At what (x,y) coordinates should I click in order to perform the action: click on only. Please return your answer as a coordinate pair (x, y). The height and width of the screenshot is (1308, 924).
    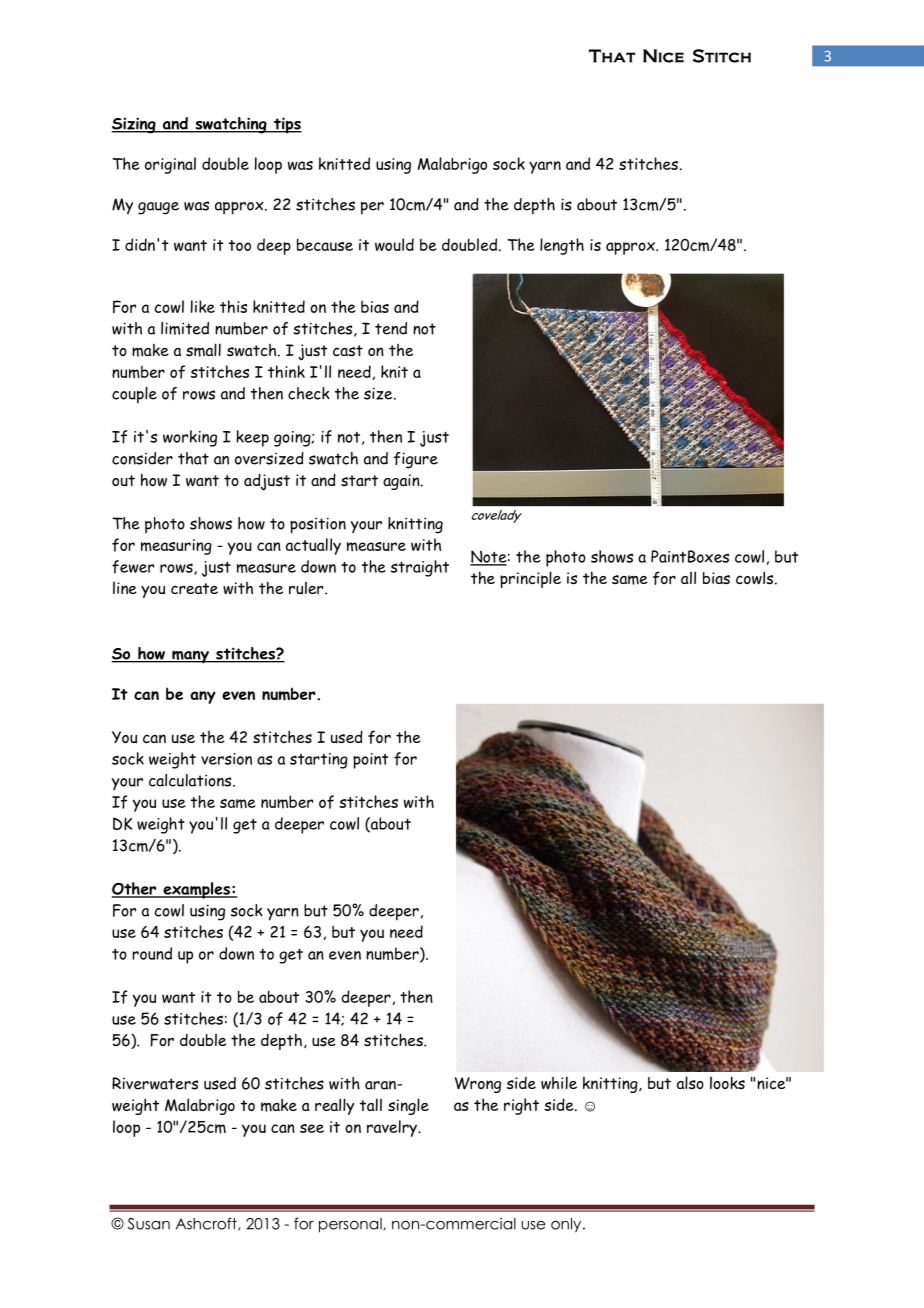
    Looking at the image, I should click on (567, 1225).
